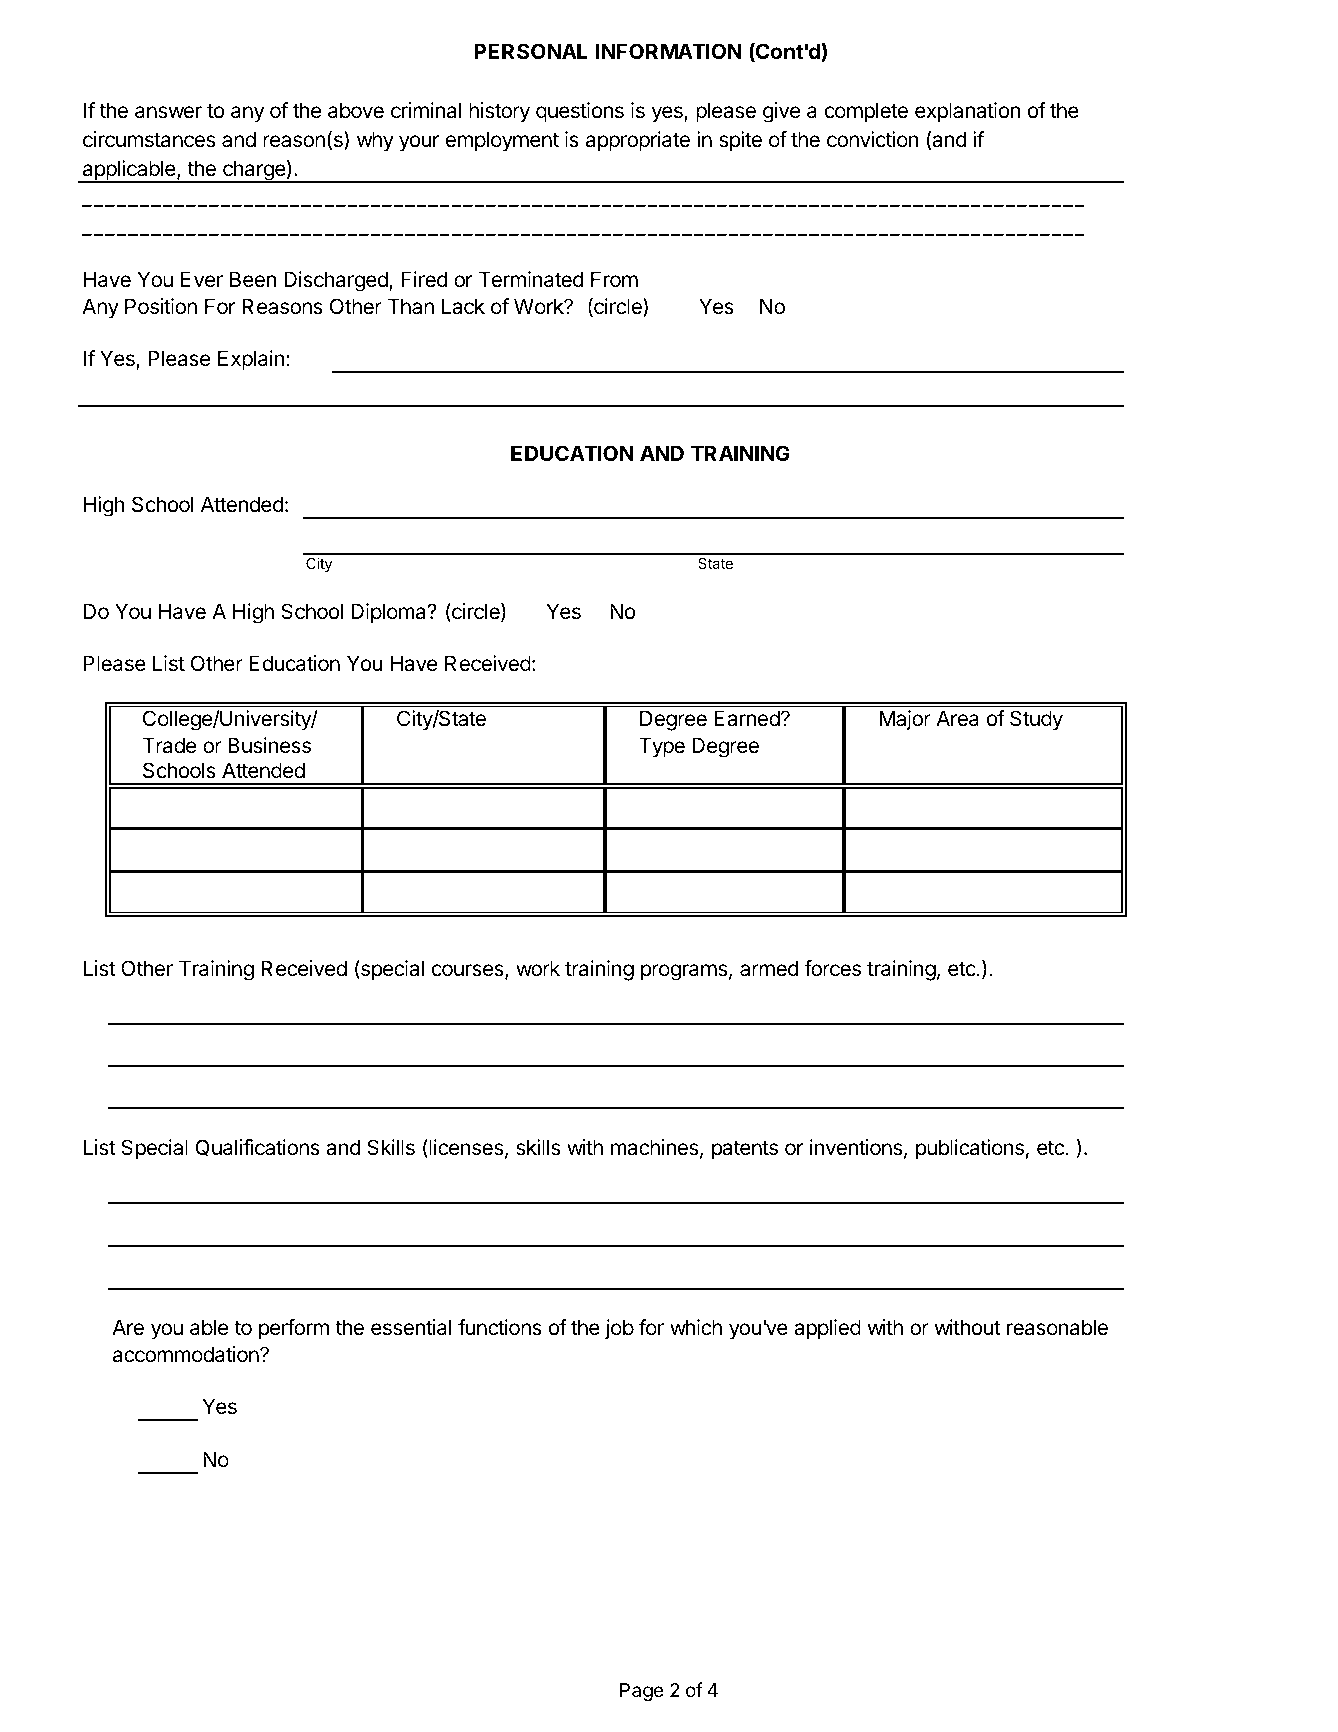 This screenshot has width=1338, height=1732. What do you see at coordinates (827, 1329) in the screenshot?
I see `applied` at bounding box center [827, 1329].
